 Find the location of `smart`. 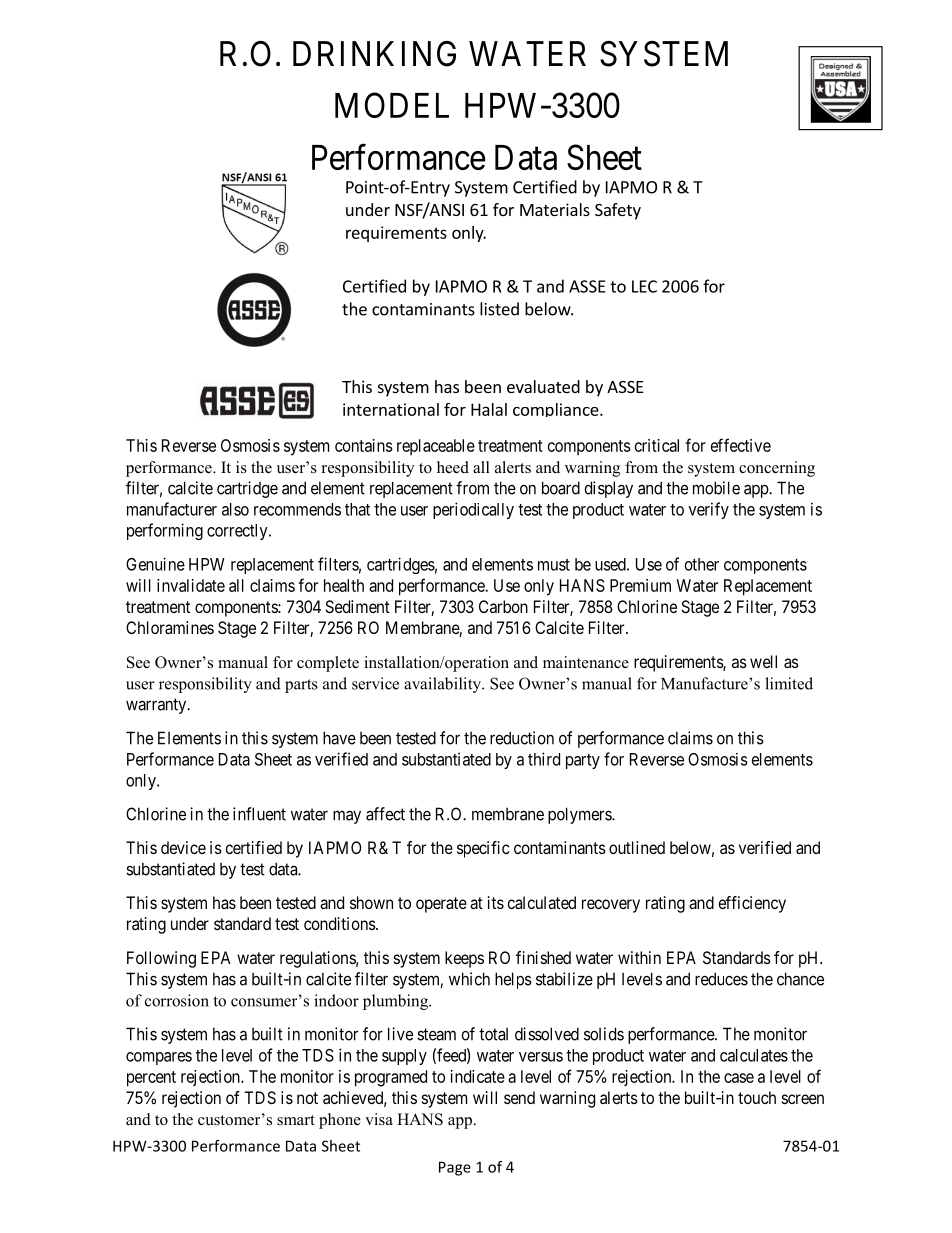

smart is located at coordinates (296, 1120).
